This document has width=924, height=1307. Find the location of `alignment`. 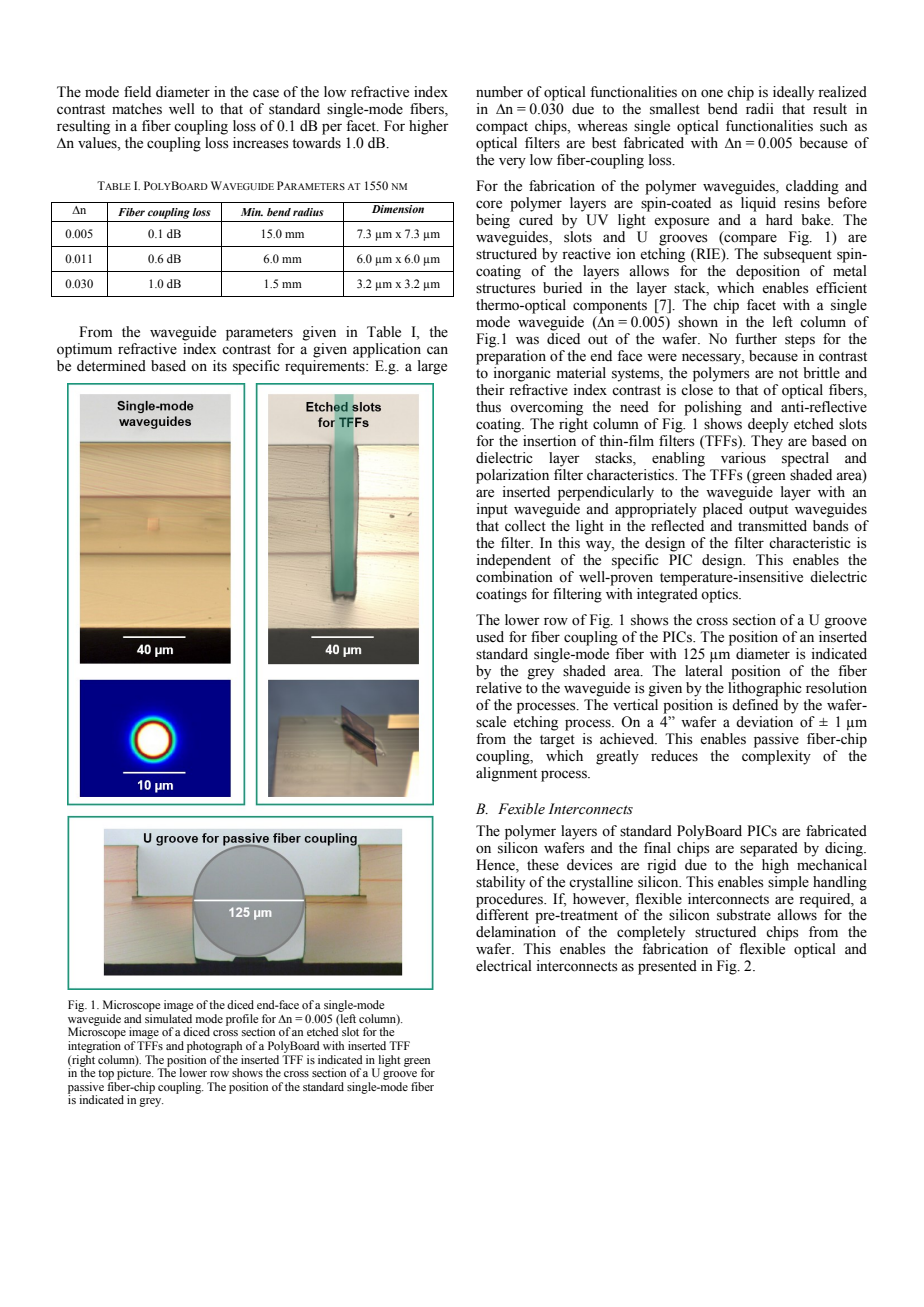

alignment is located at coordinates (506, 773).
